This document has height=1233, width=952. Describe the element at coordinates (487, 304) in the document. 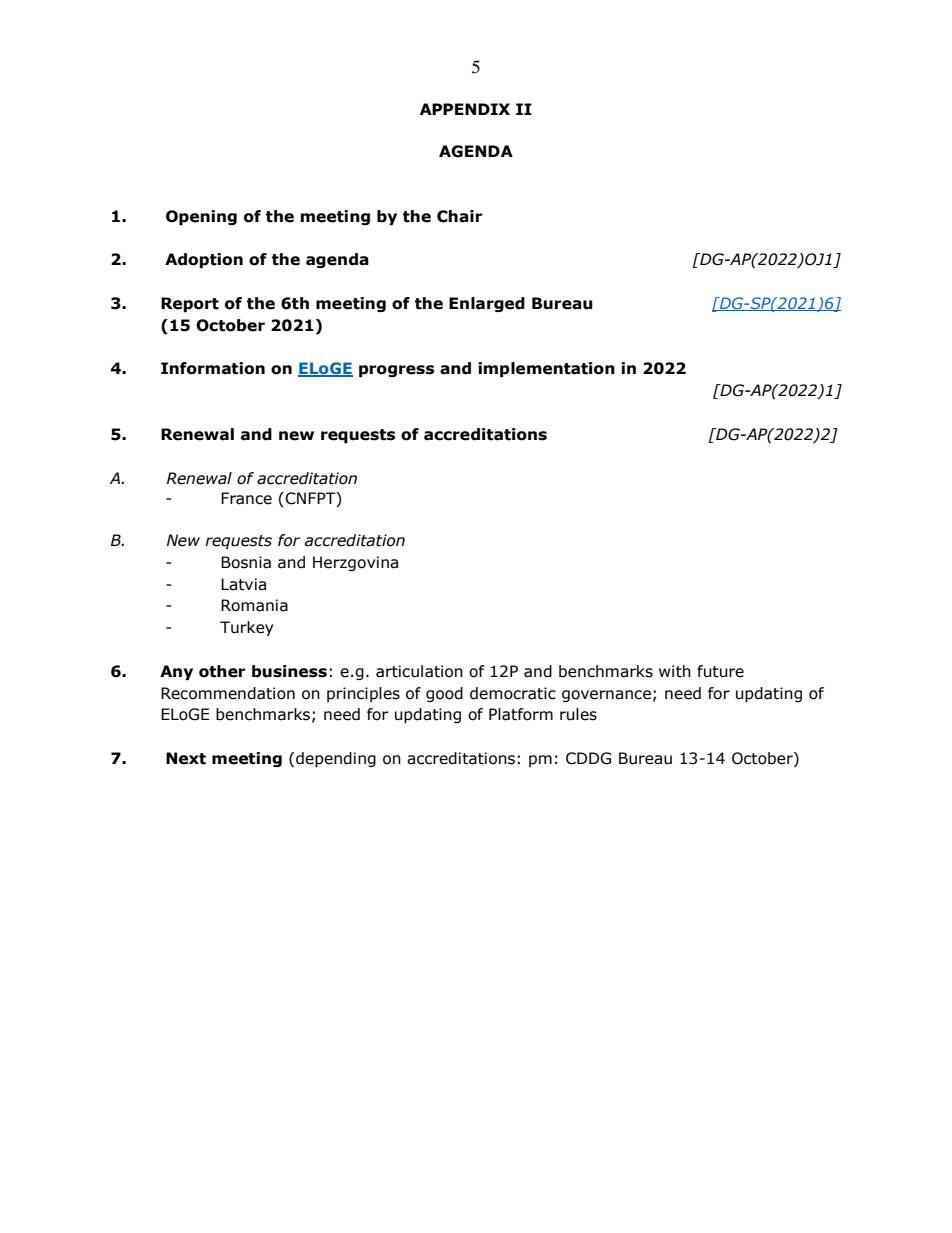

I see `Enlarged` at that location.
